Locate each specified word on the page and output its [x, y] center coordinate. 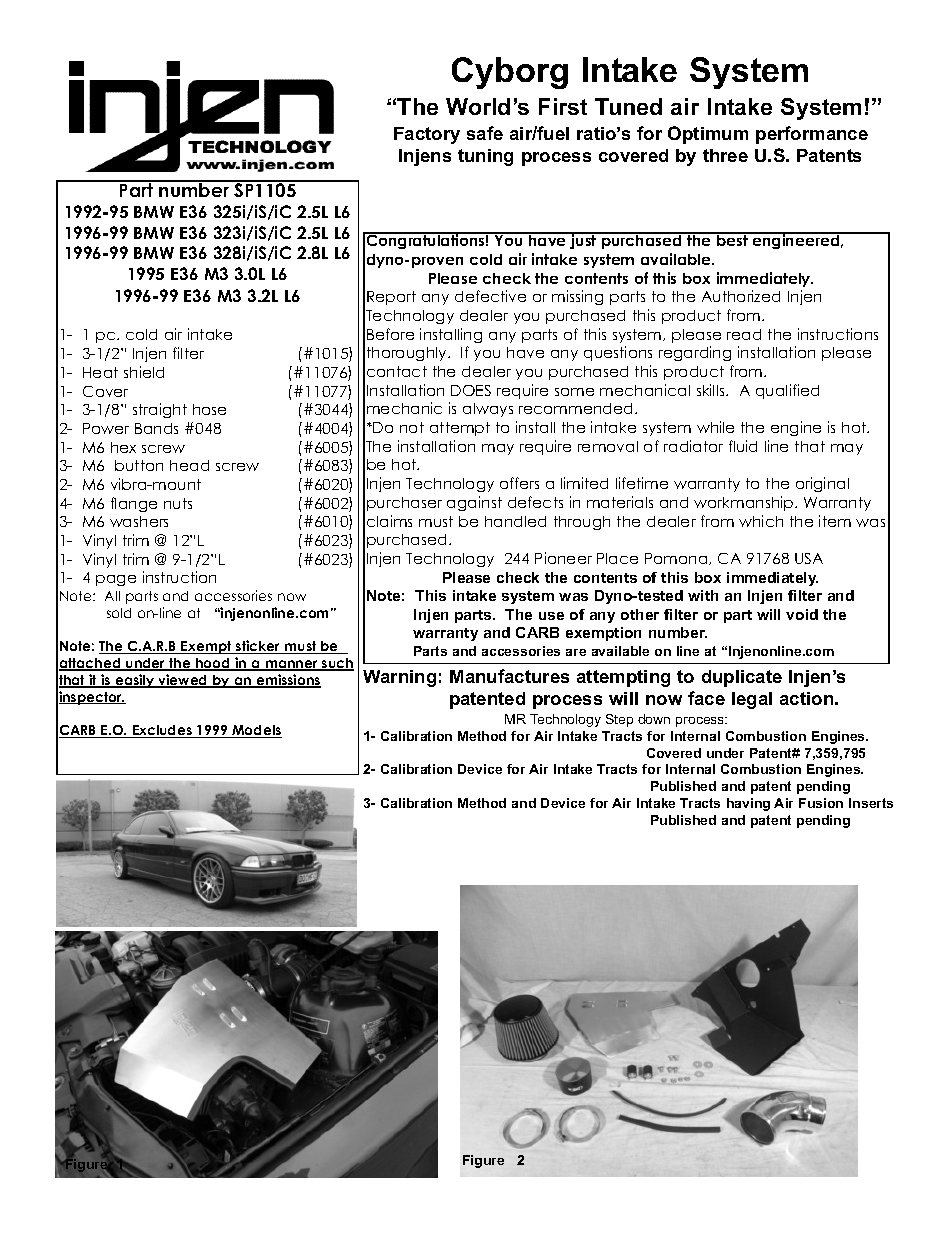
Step [619, 720]
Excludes [162, 731]
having [748, 804]
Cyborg [510, 73]
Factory [427, 135]
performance [812, 135]
